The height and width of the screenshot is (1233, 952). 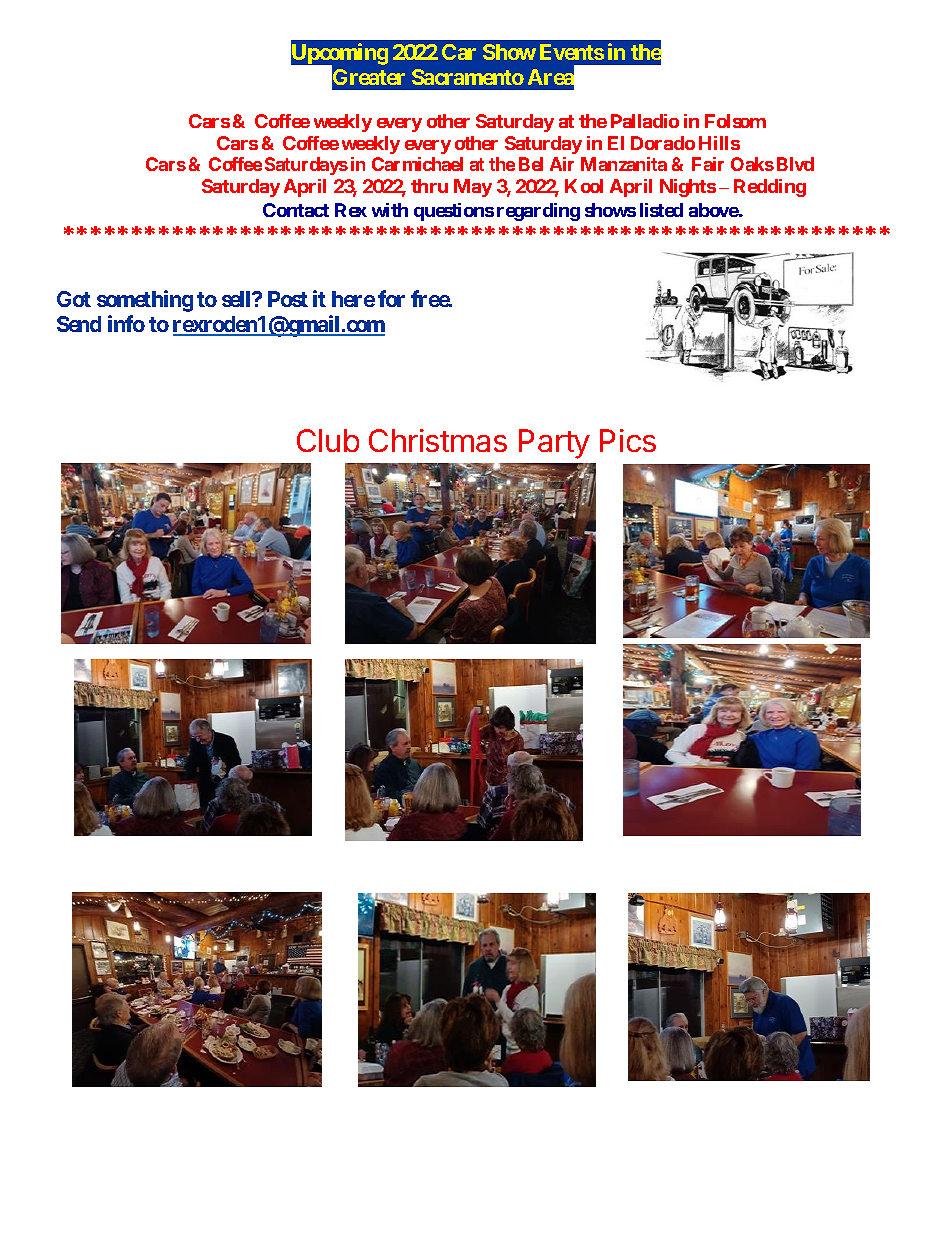 I want to click on something, so click(x=145, y=301).
